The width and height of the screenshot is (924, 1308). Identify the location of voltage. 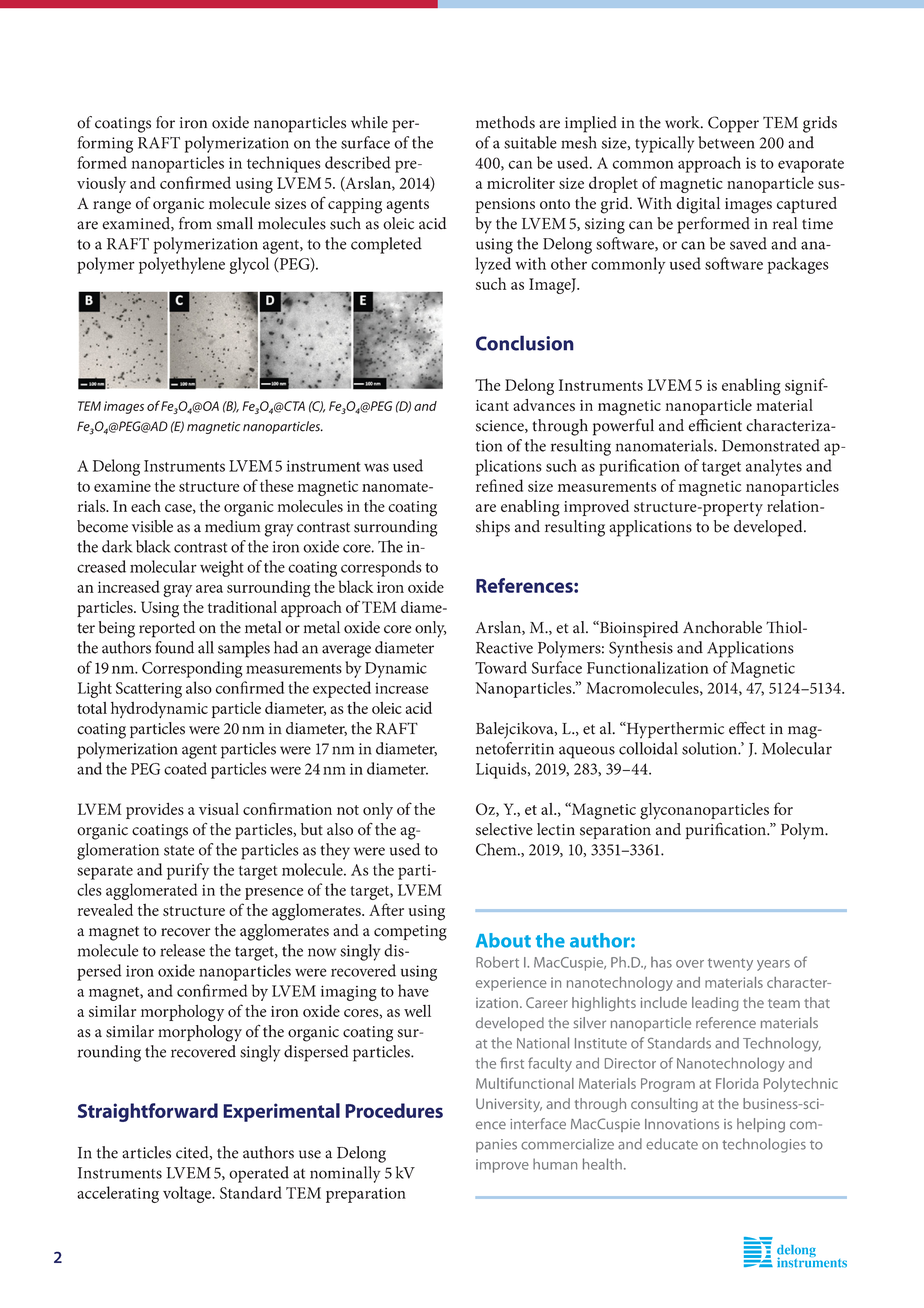
(188, 1194).
